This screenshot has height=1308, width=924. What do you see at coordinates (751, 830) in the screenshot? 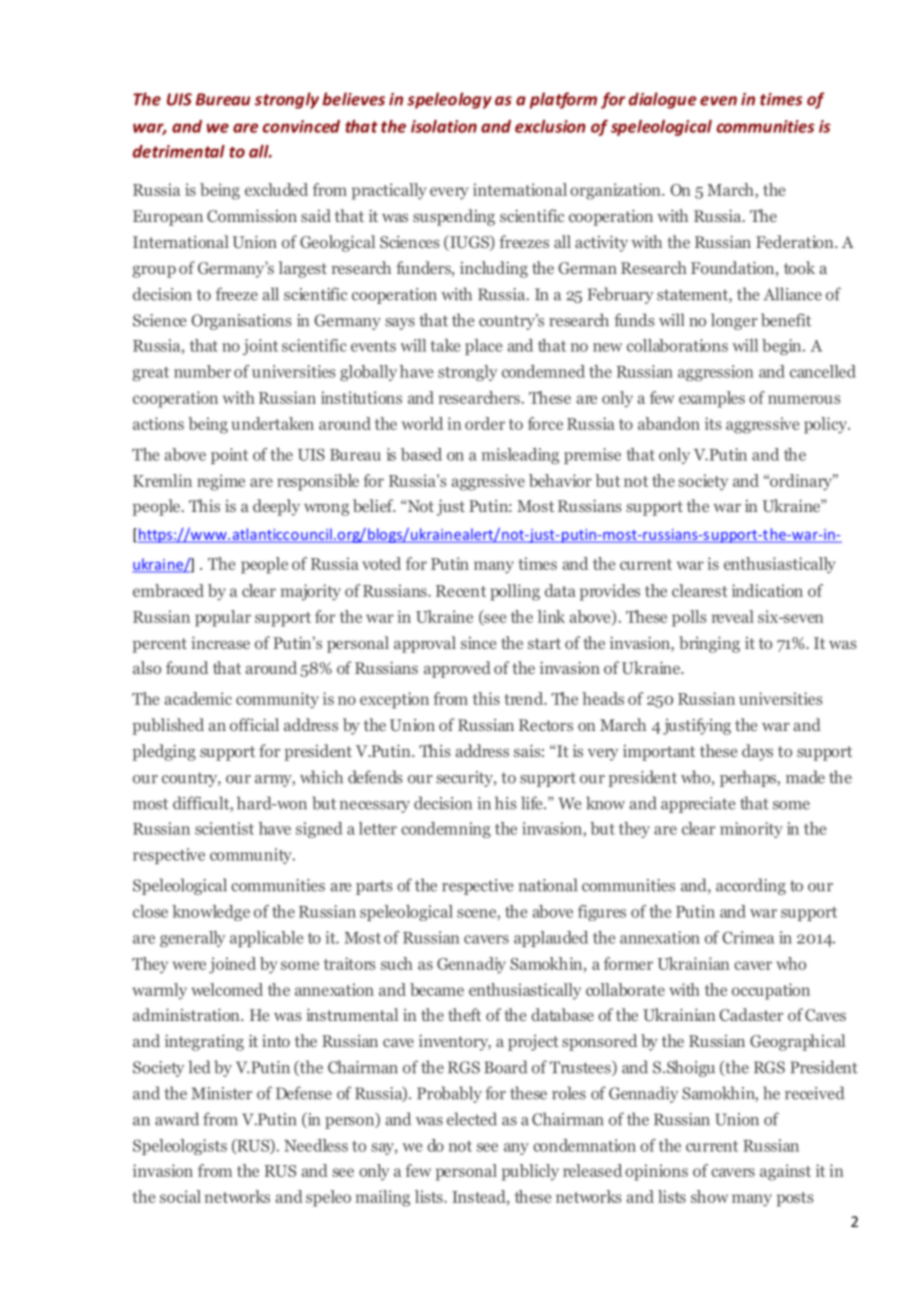
I see `minority` at bounding box center [751, 830].
